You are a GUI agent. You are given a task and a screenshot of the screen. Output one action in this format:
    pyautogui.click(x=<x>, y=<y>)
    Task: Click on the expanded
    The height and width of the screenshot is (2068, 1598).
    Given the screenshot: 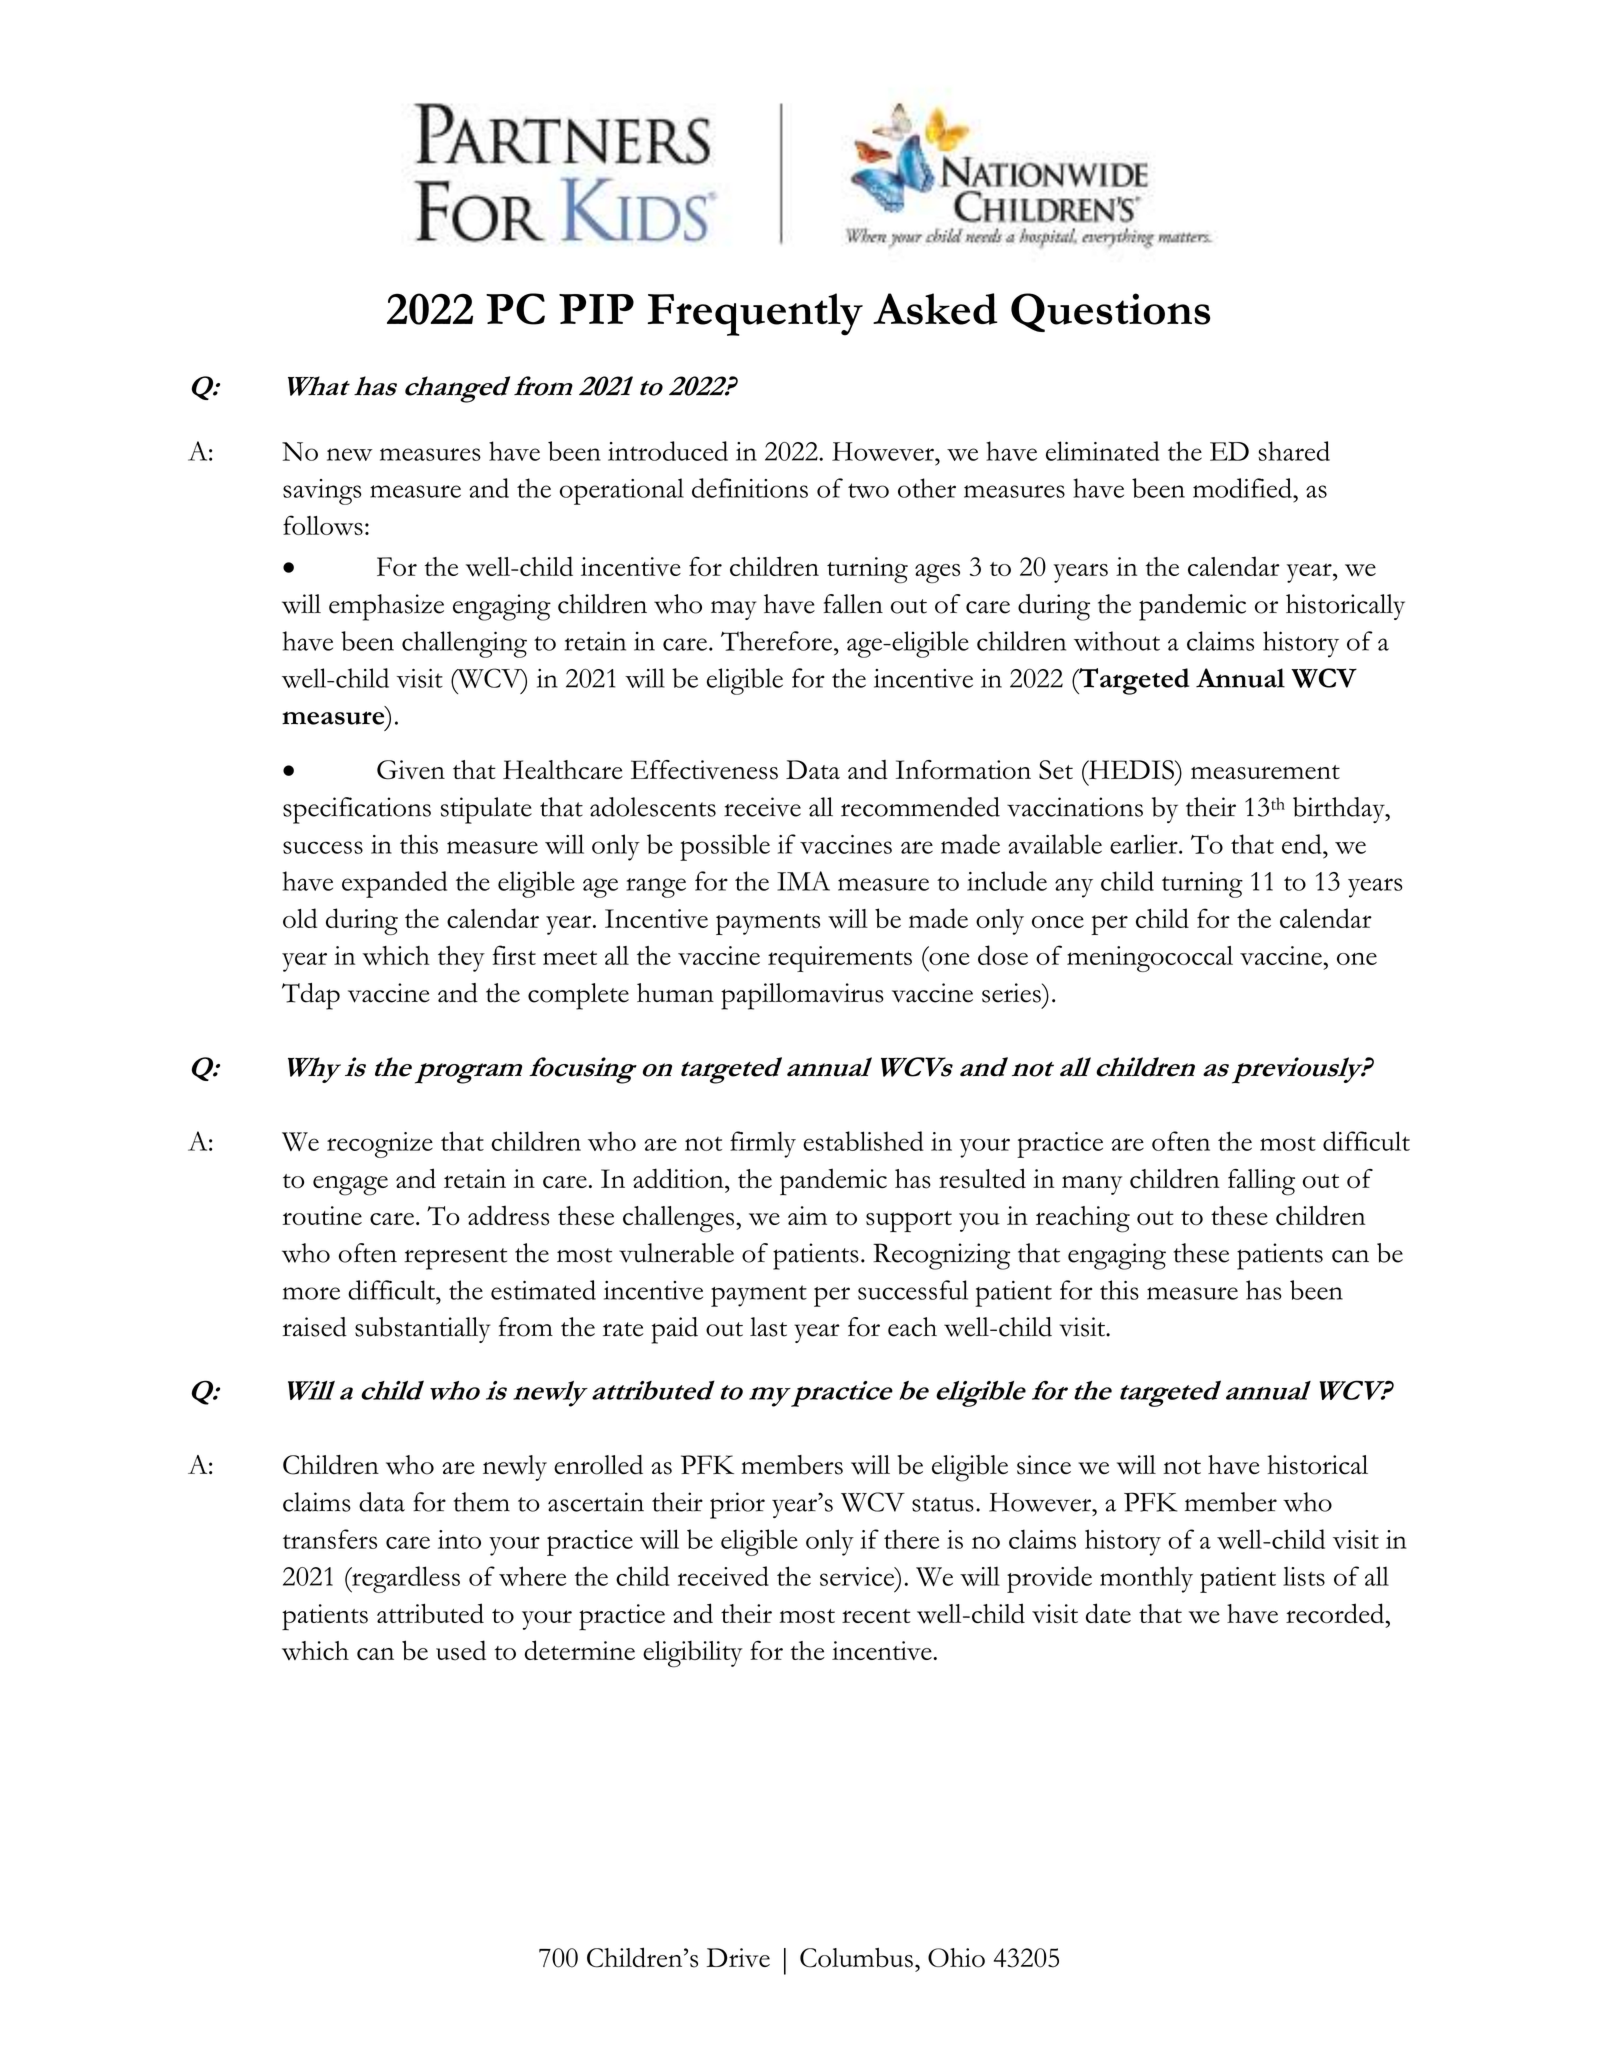 What is the action you would take?
    pyautogui.click(x=394, y=884)
